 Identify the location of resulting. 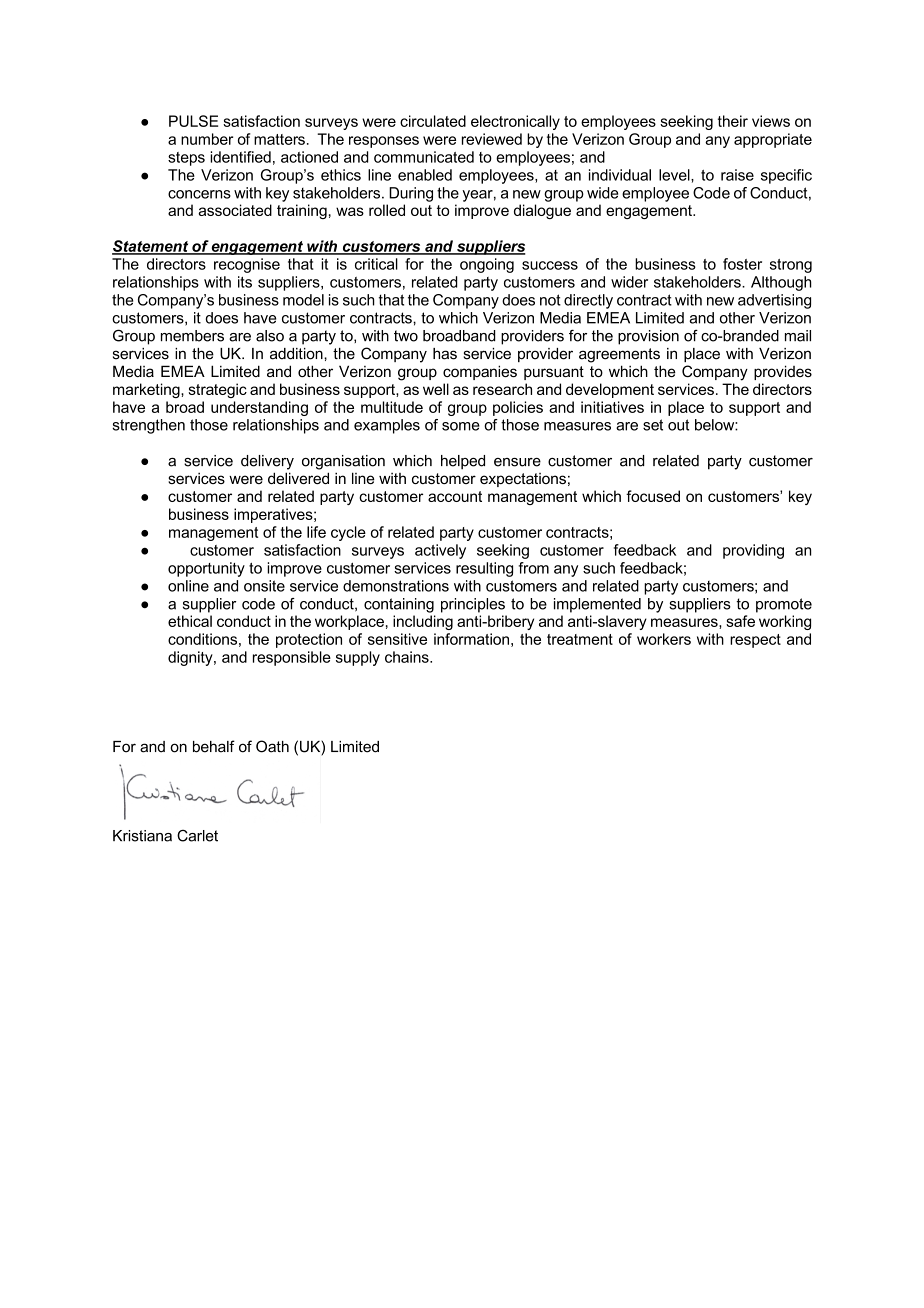
(484, 569).
